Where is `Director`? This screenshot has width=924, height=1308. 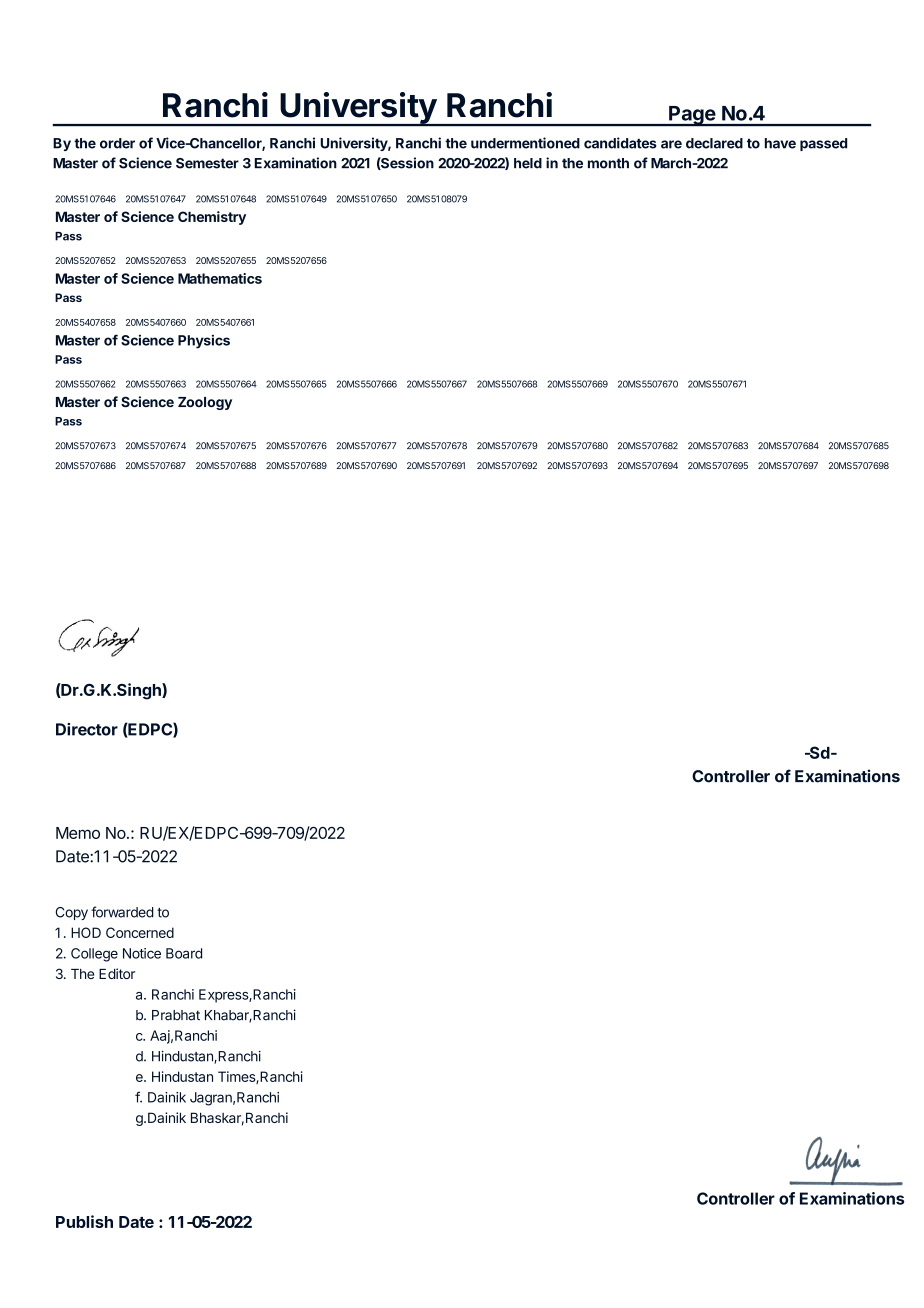 Director is located at coordinates (87, 729).
